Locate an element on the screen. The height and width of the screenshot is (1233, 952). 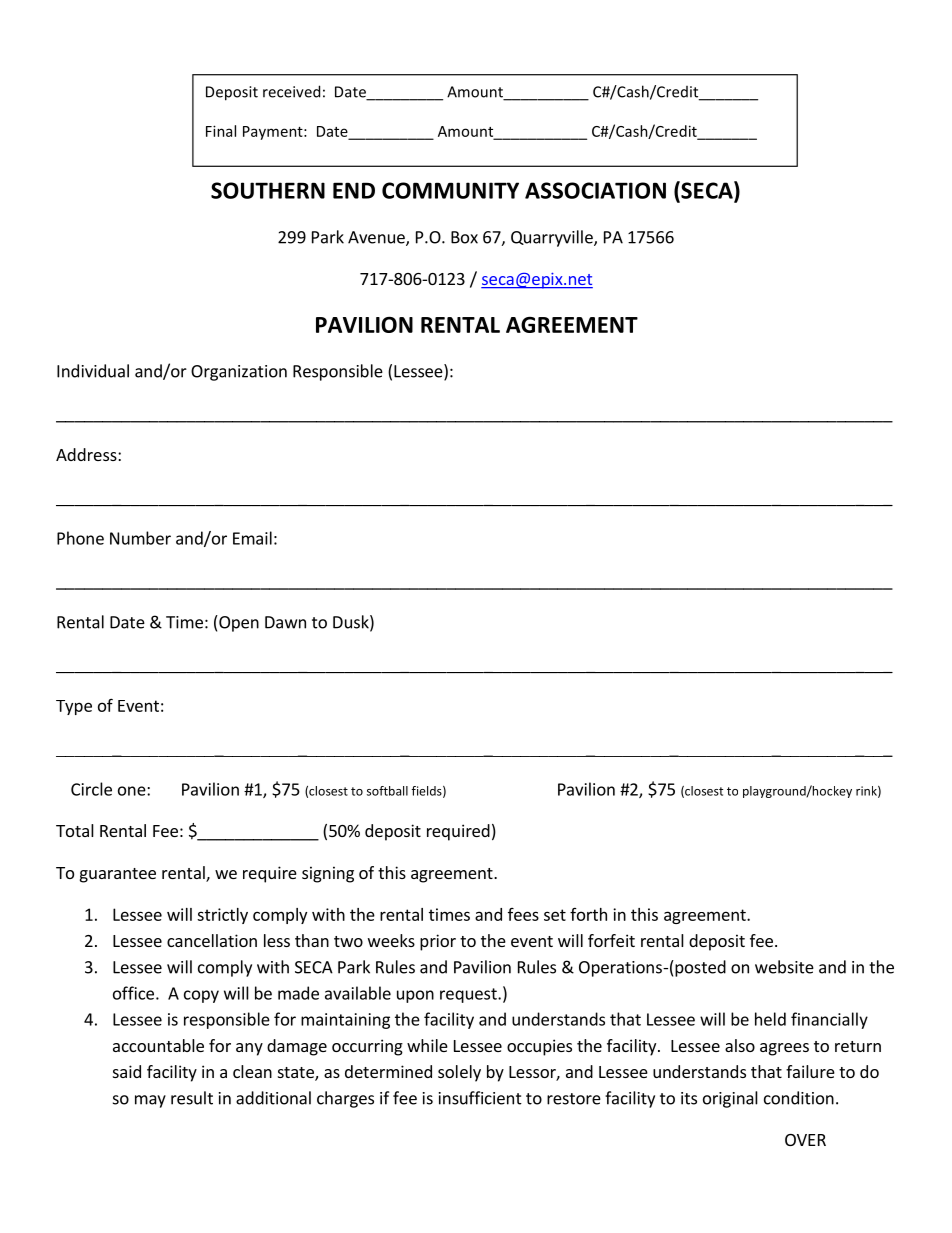
Dawn is located at coordinates (285, 622).
